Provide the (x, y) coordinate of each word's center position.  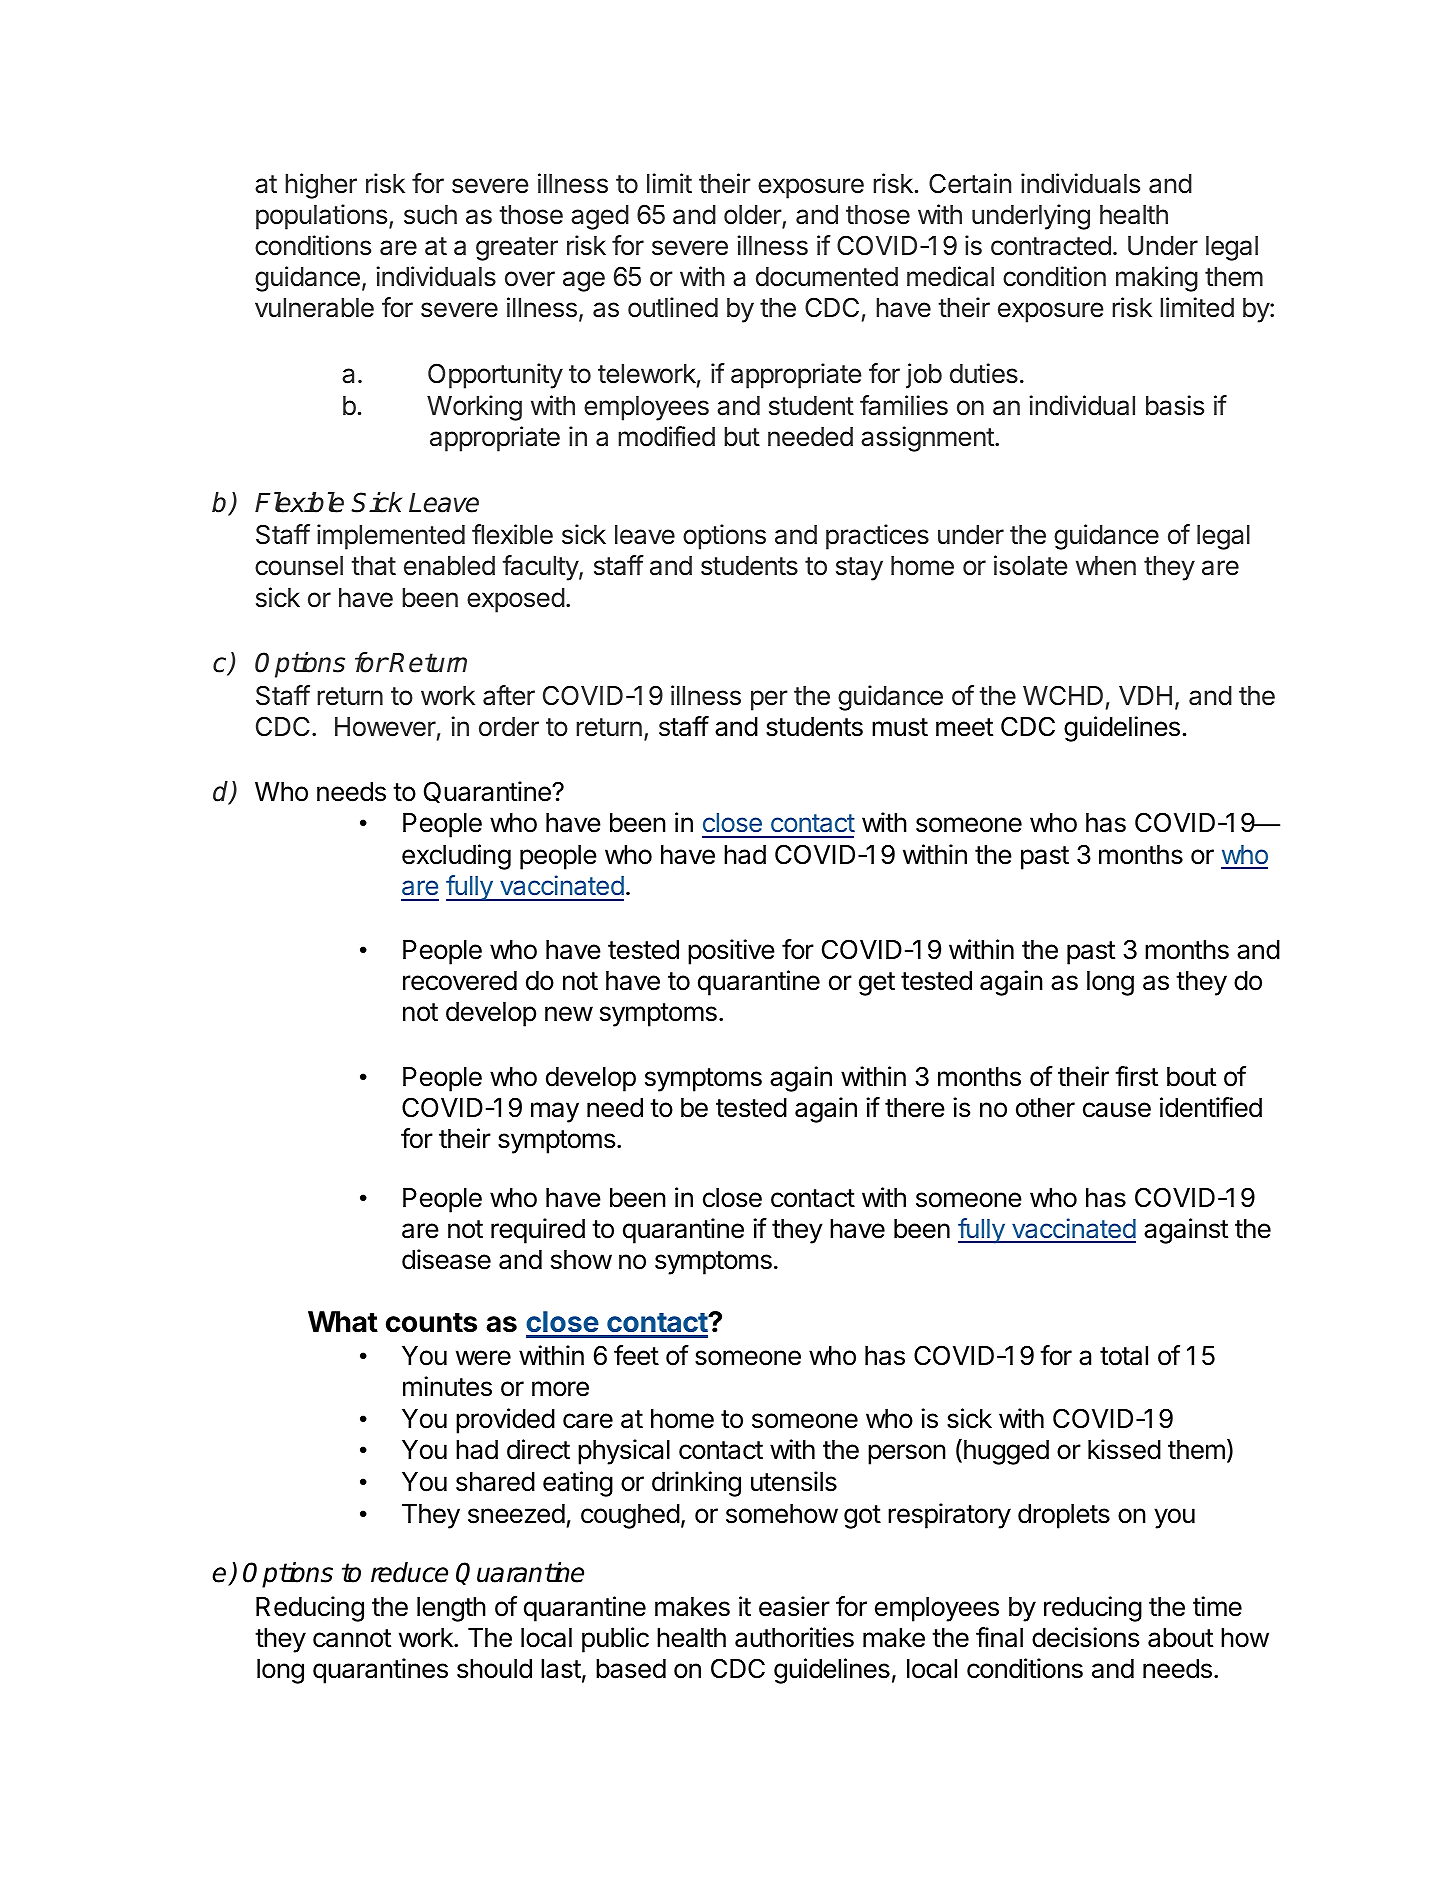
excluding (456, 857)
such (430, 215)
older (753, 216)
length (451, 1609)
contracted (1051, 246)
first (1136, 1076)
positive (731, 952)
